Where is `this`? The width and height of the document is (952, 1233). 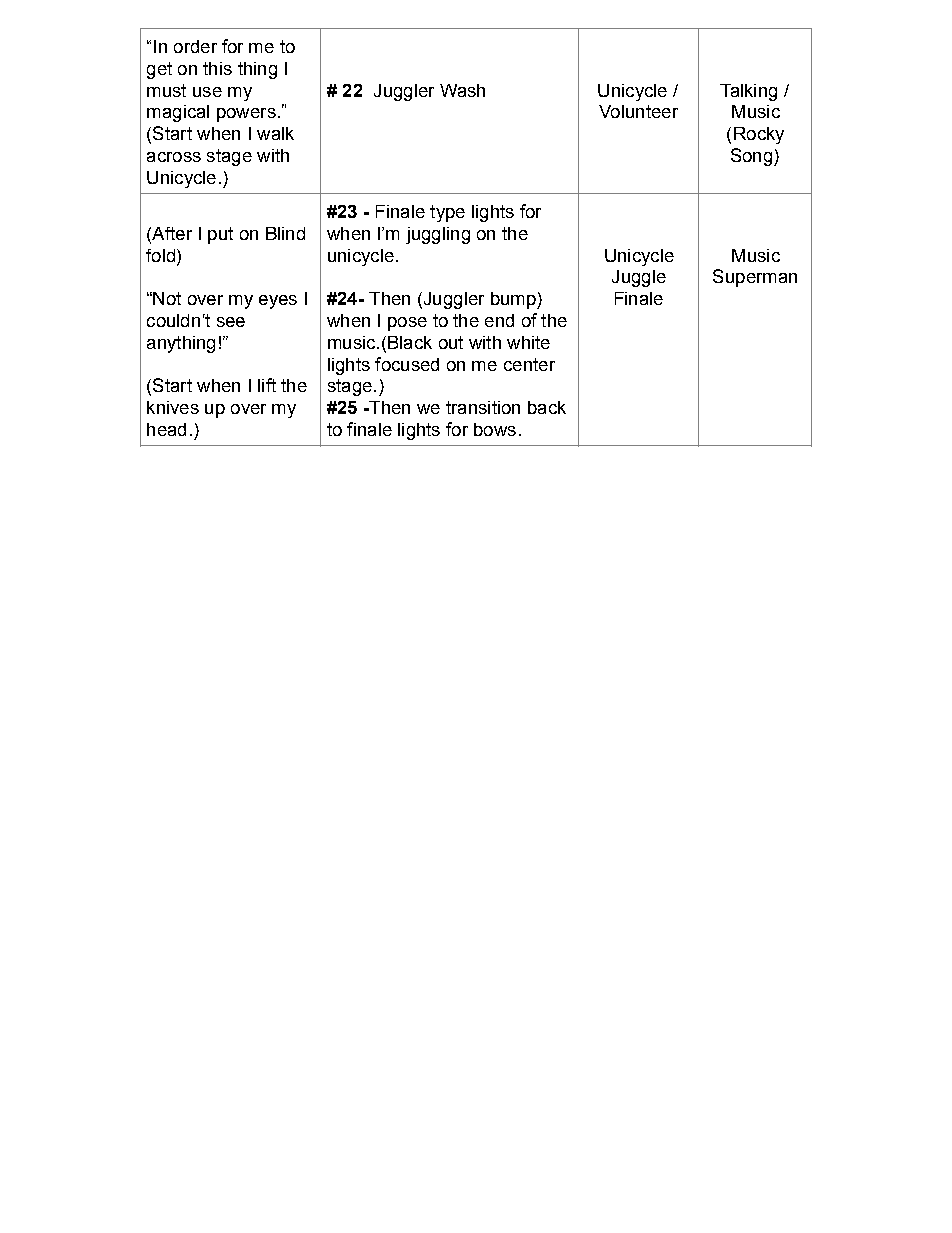
this is located at coordinates (217, 68).
